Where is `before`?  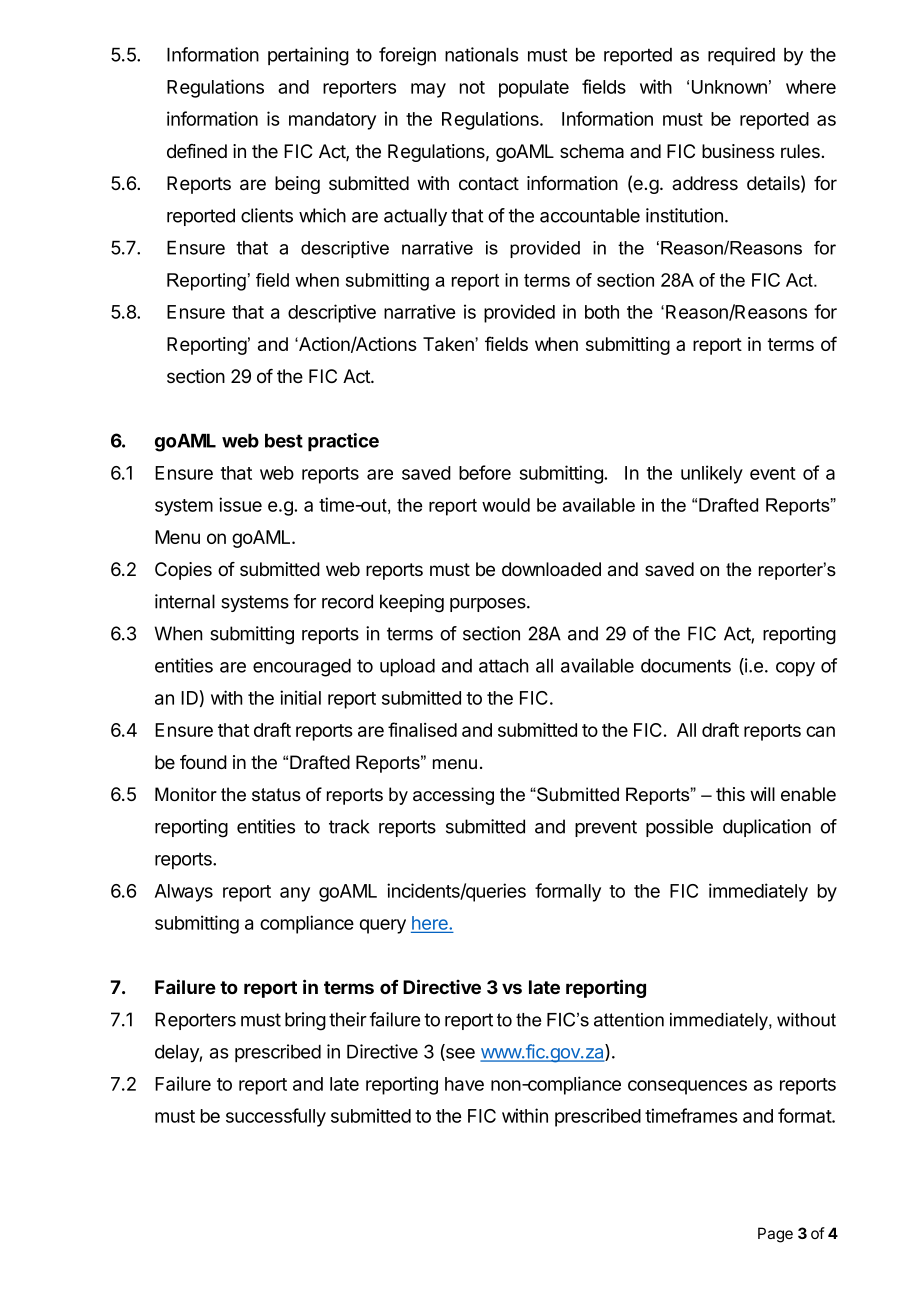 before is located at coordinates (485, 472).
